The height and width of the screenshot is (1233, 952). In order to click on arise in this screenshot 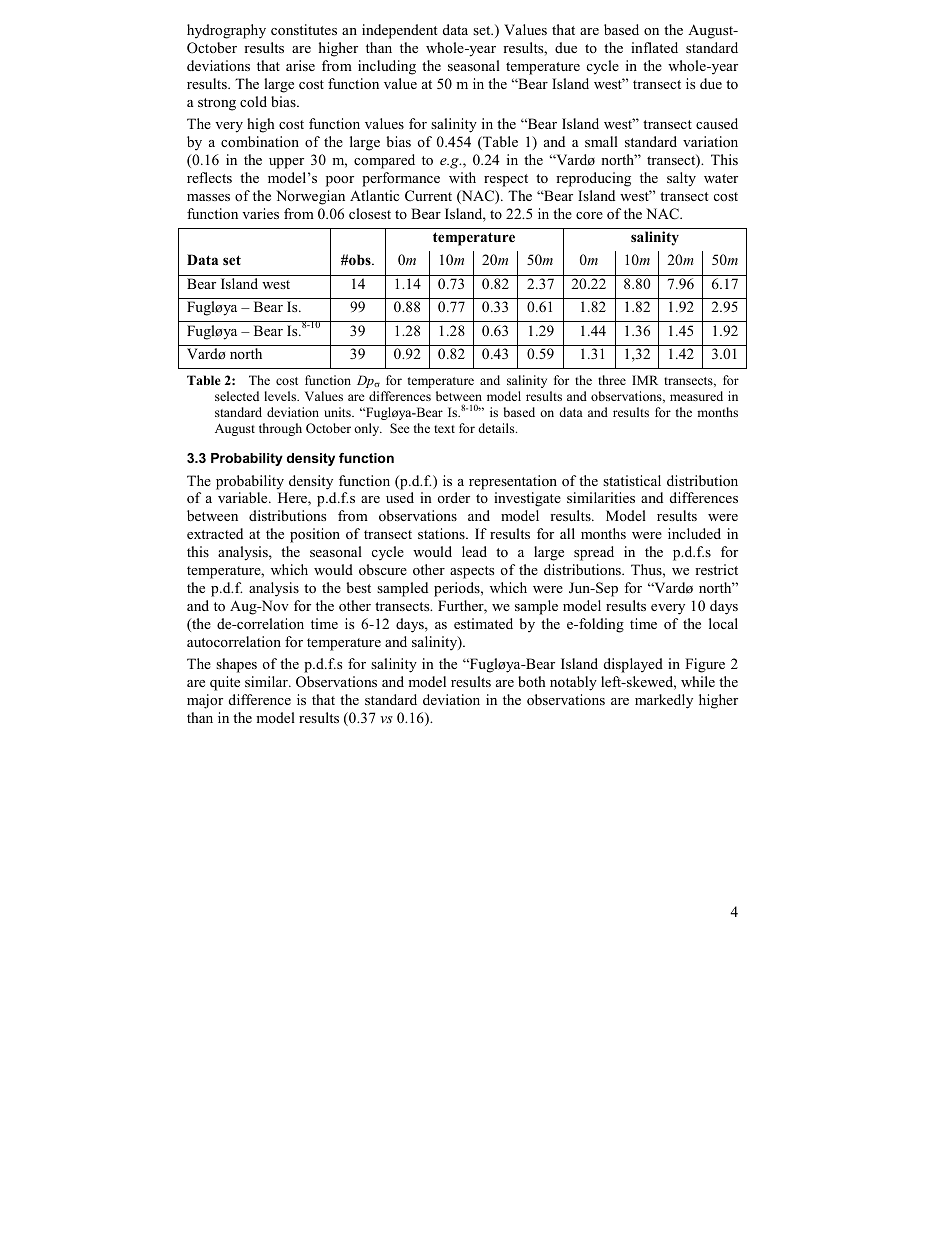, I will do `click(300, 65)`.
